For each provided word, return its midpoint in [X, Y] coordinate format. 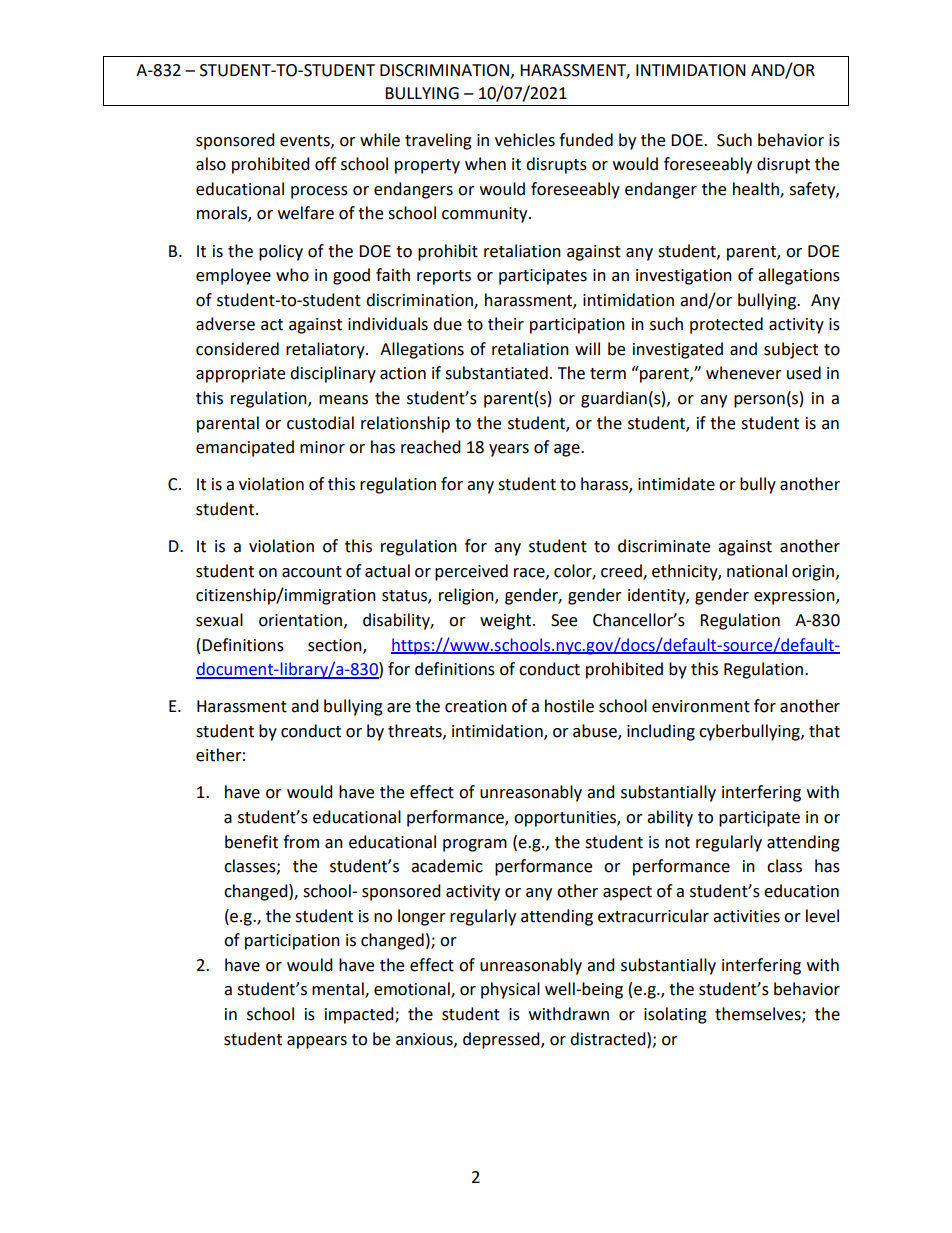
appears [317, 1042]
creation [476, 706]
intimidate [676, 484]
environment [701, 706]
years [509, 450]
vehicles [525, 140]
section [336, 646]
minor [322, 447]
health [757, 189]
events [306, 141]
